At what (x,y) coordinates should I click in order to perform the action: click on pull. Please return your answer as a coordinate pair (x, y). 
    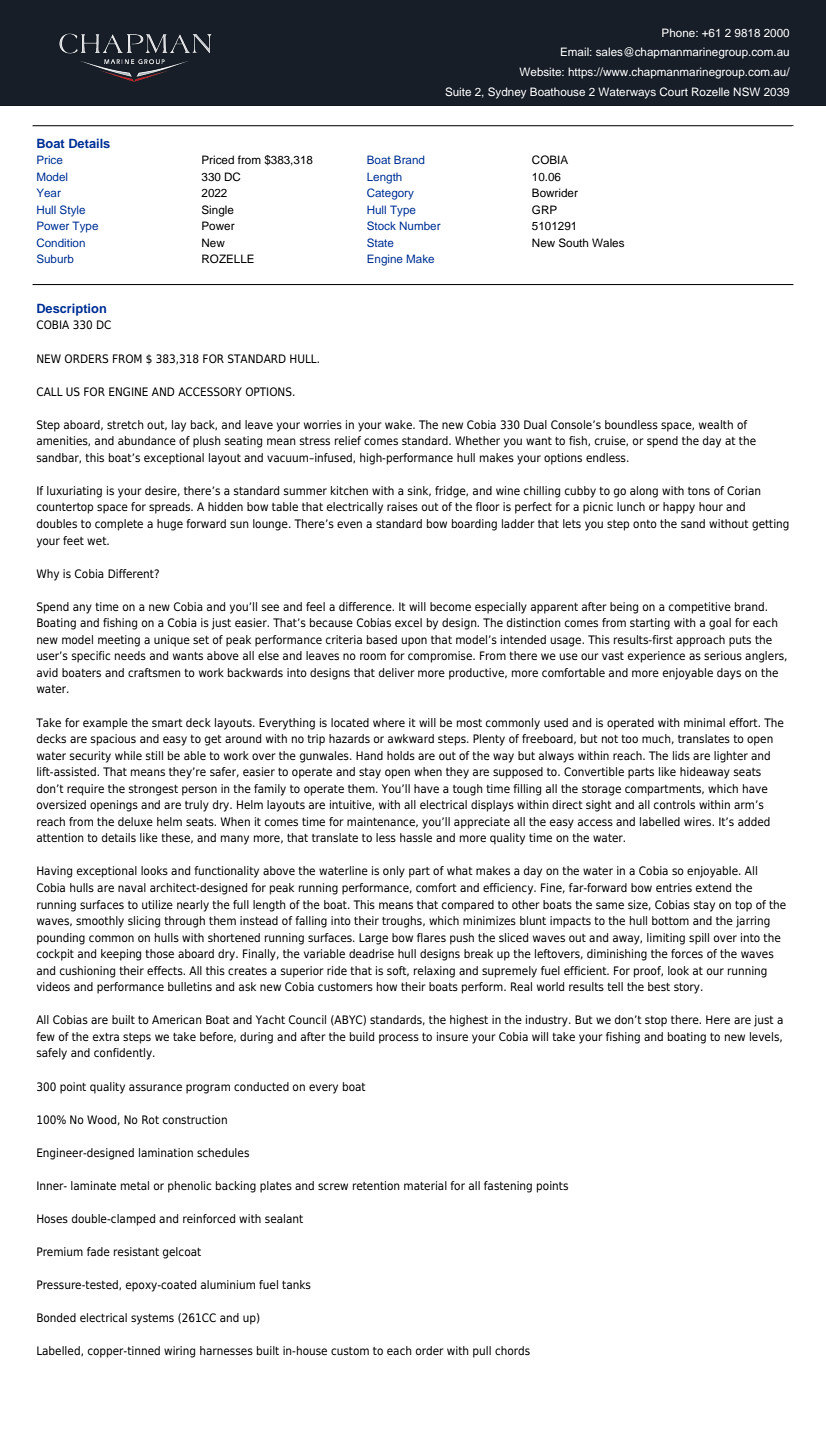
    Looking at the image, I should click on (482, 1352).
